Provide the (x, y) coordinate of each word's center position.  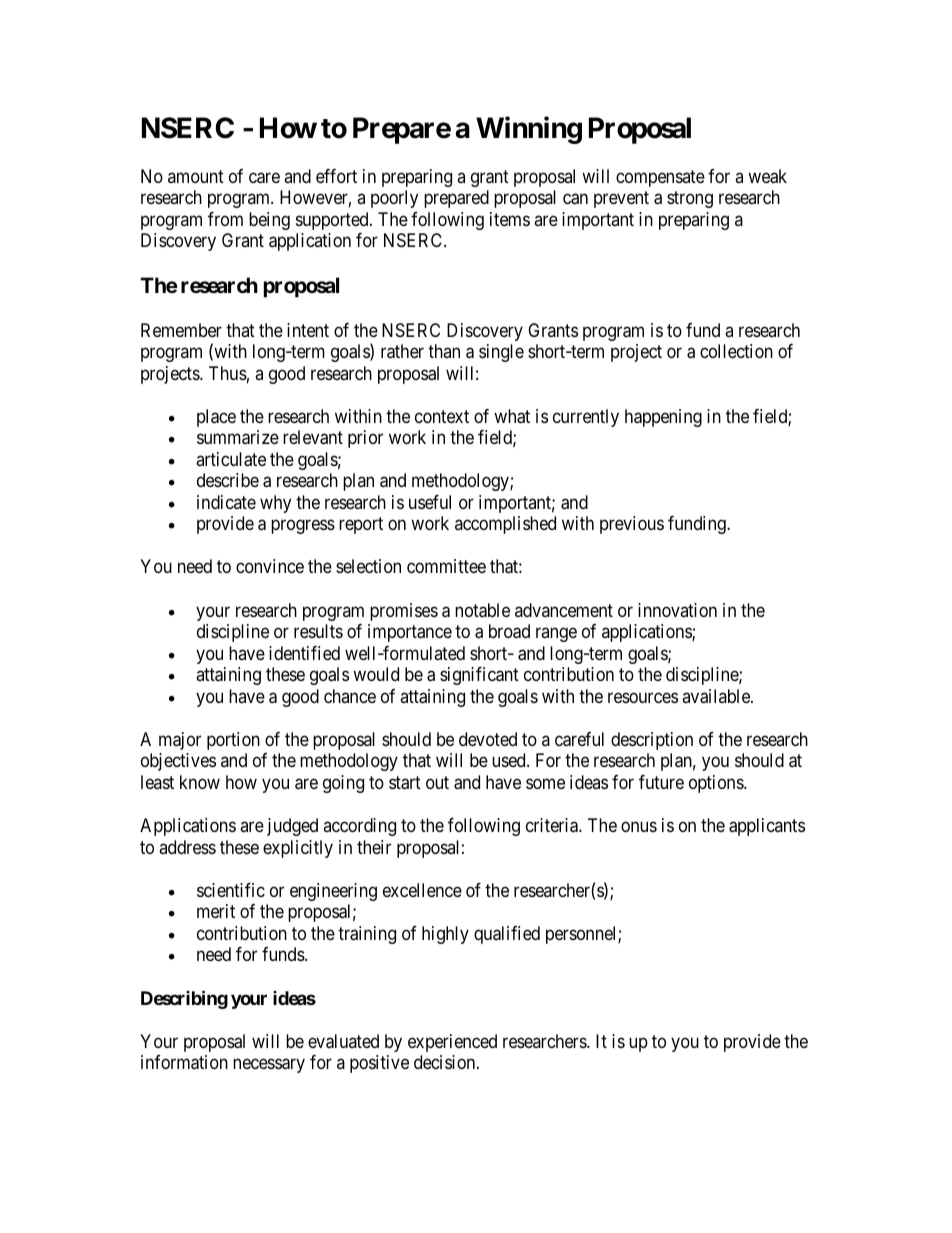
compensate (660, 178)
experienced (452, 1043)
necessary (269, 1066)
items (510, 219)
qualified (507, 935)
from (225, 219)
